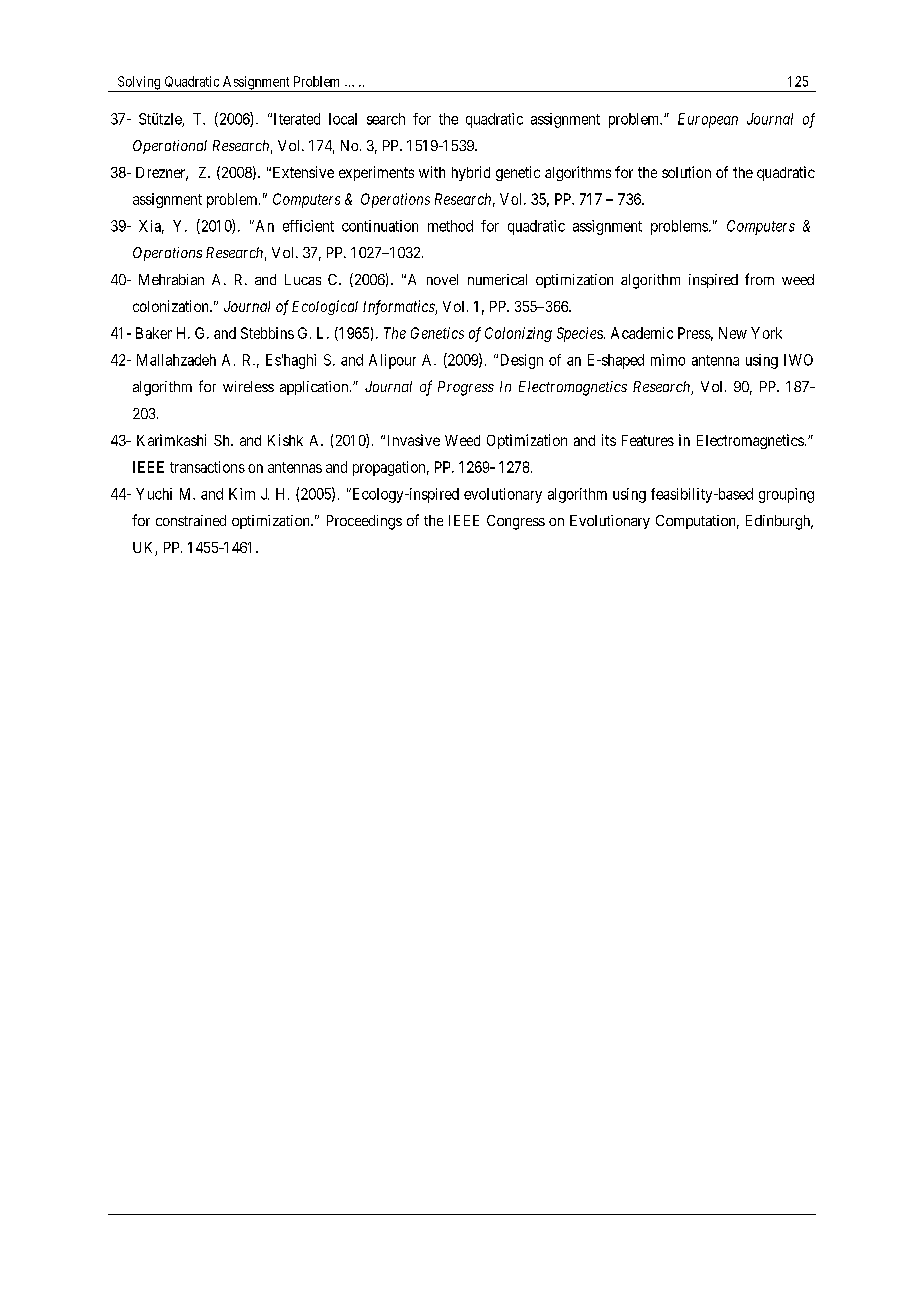 The width and height of the document is (924, 1308). What do you see at coordinates (708, 120) in the document?
I see `European` at bounding box center [708, 120].
